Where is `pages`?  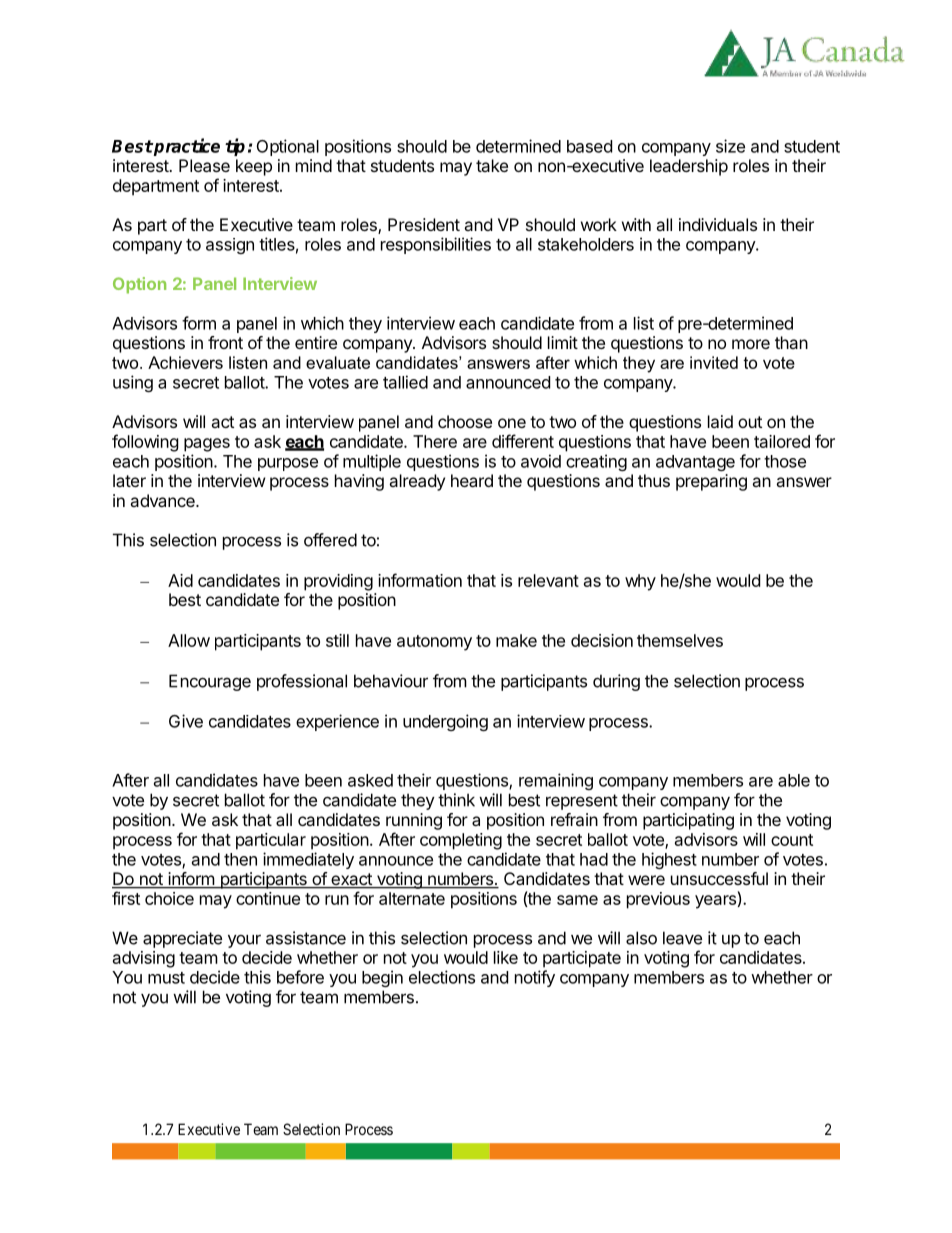 pages is located at coordinates (207, 445).
